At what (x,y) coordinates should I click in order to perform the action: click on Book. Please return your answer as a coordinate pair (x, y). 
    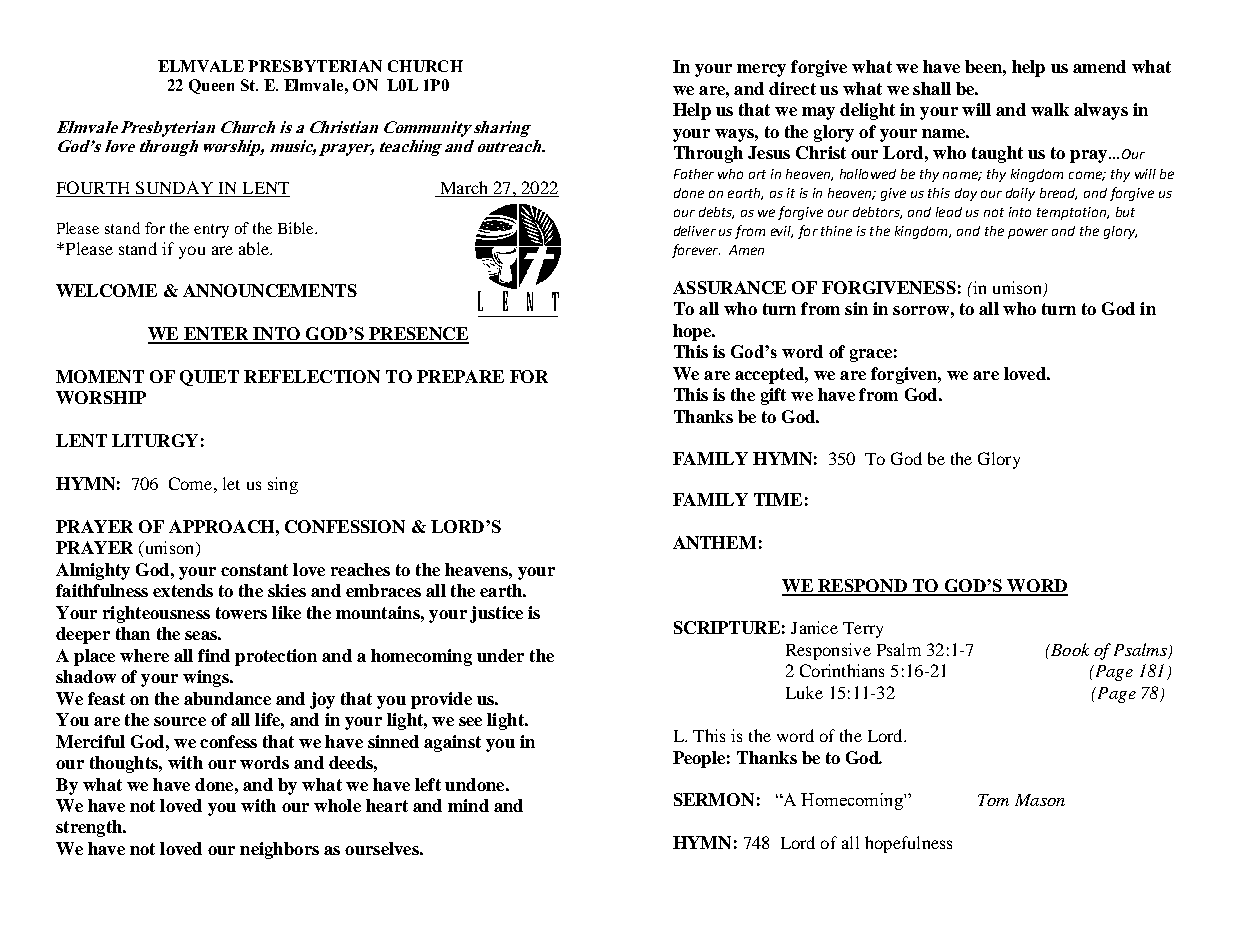
    Looking at the image, I should click on (1068, 649).
